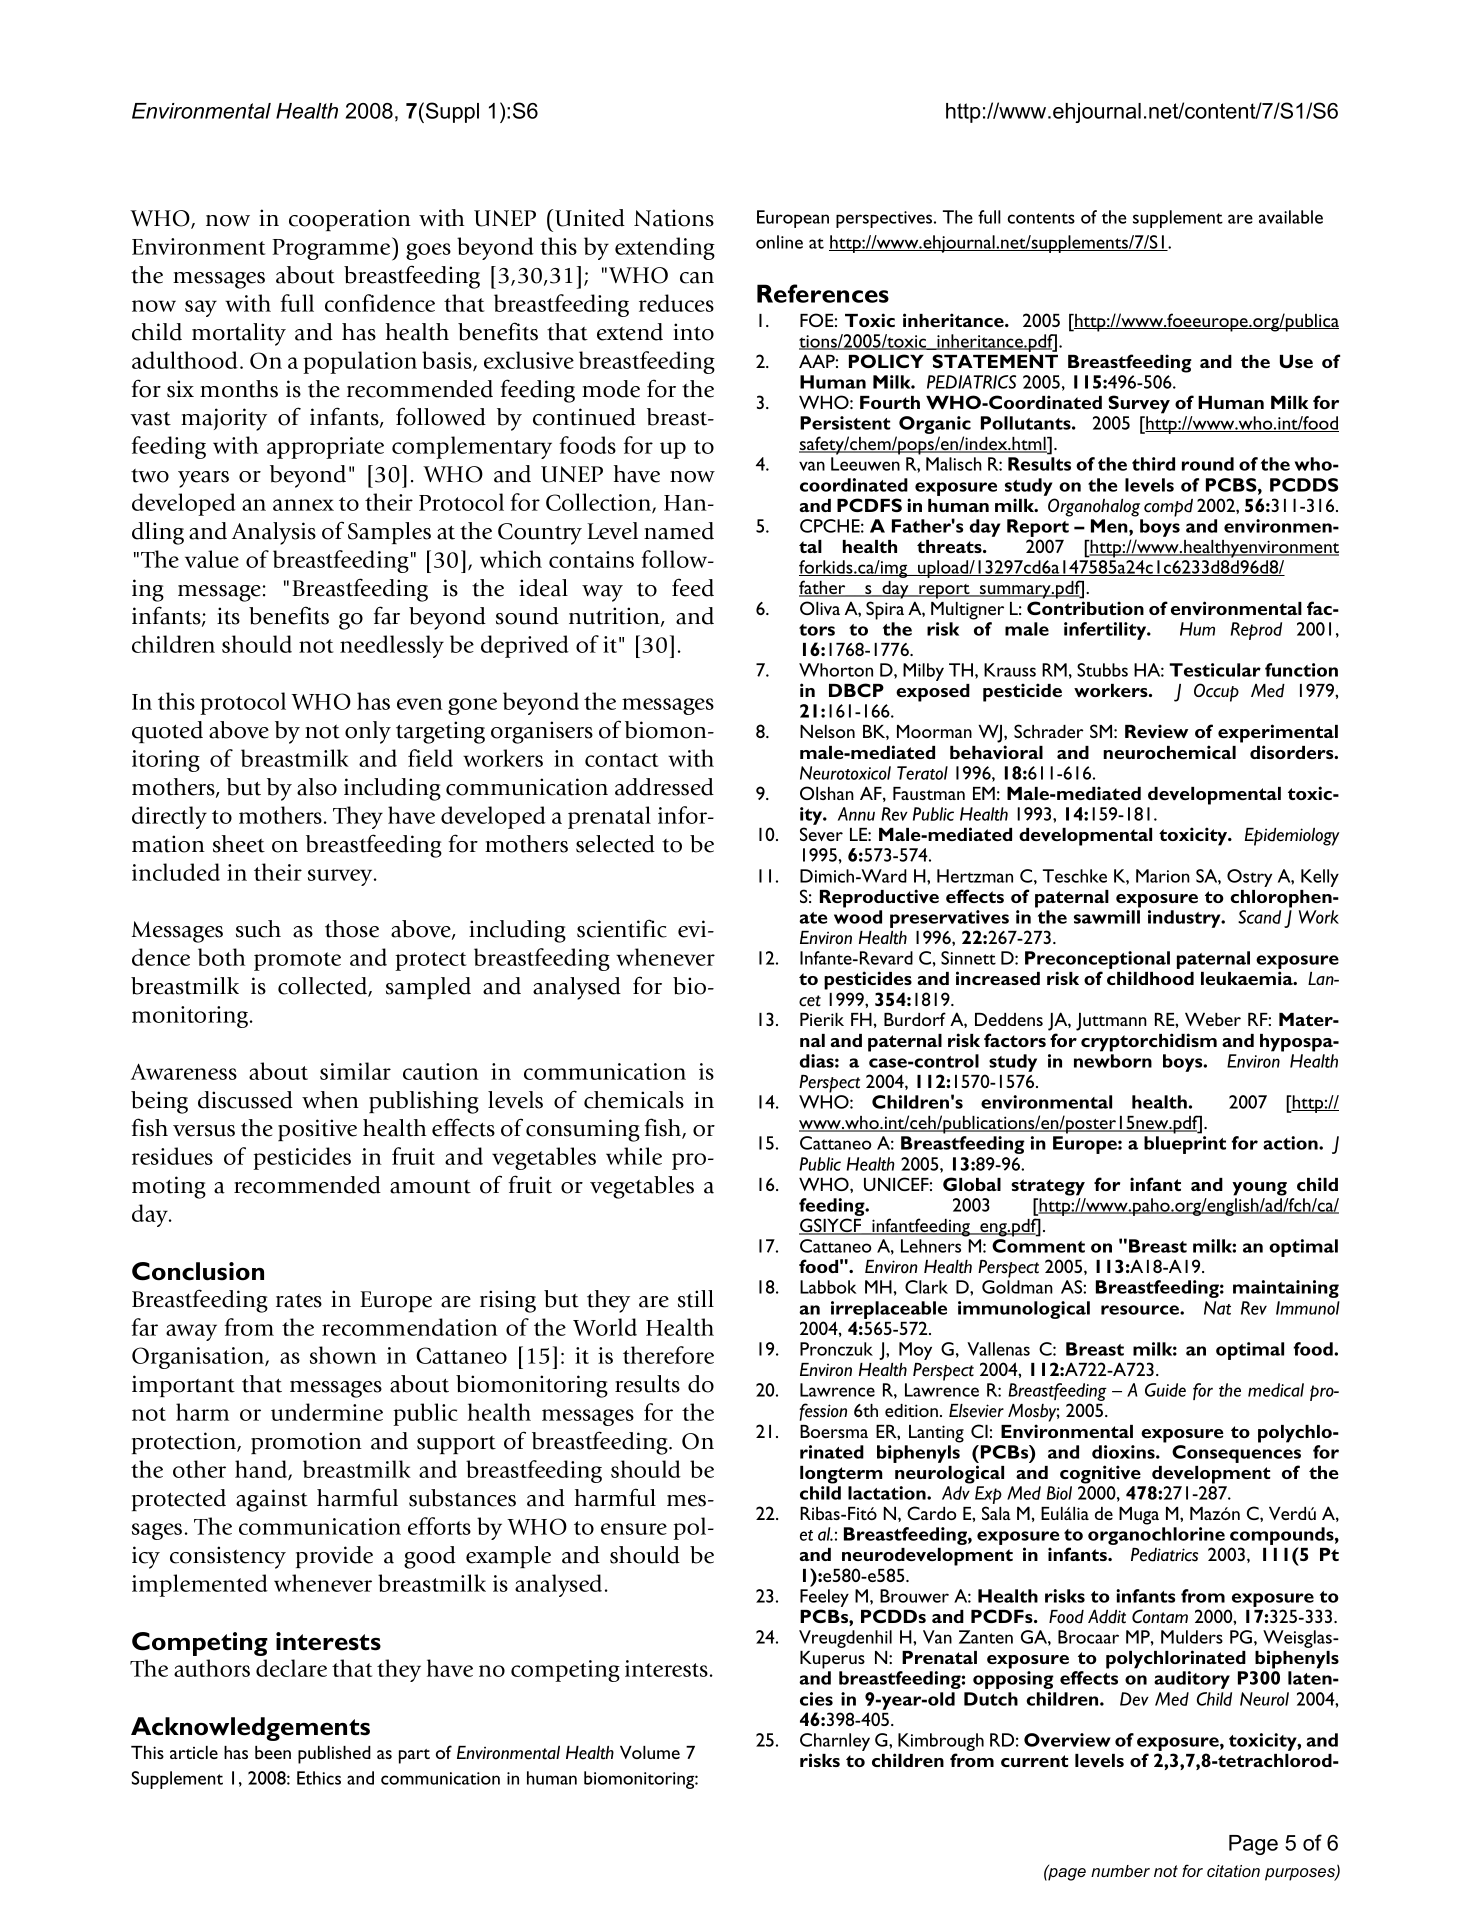 The height and width of the screenshot is (1917, 1477). What do you see at coordinates (319, 1778) in the screenshot?
I see `Ethics` at bounding box center [319, 1778].
